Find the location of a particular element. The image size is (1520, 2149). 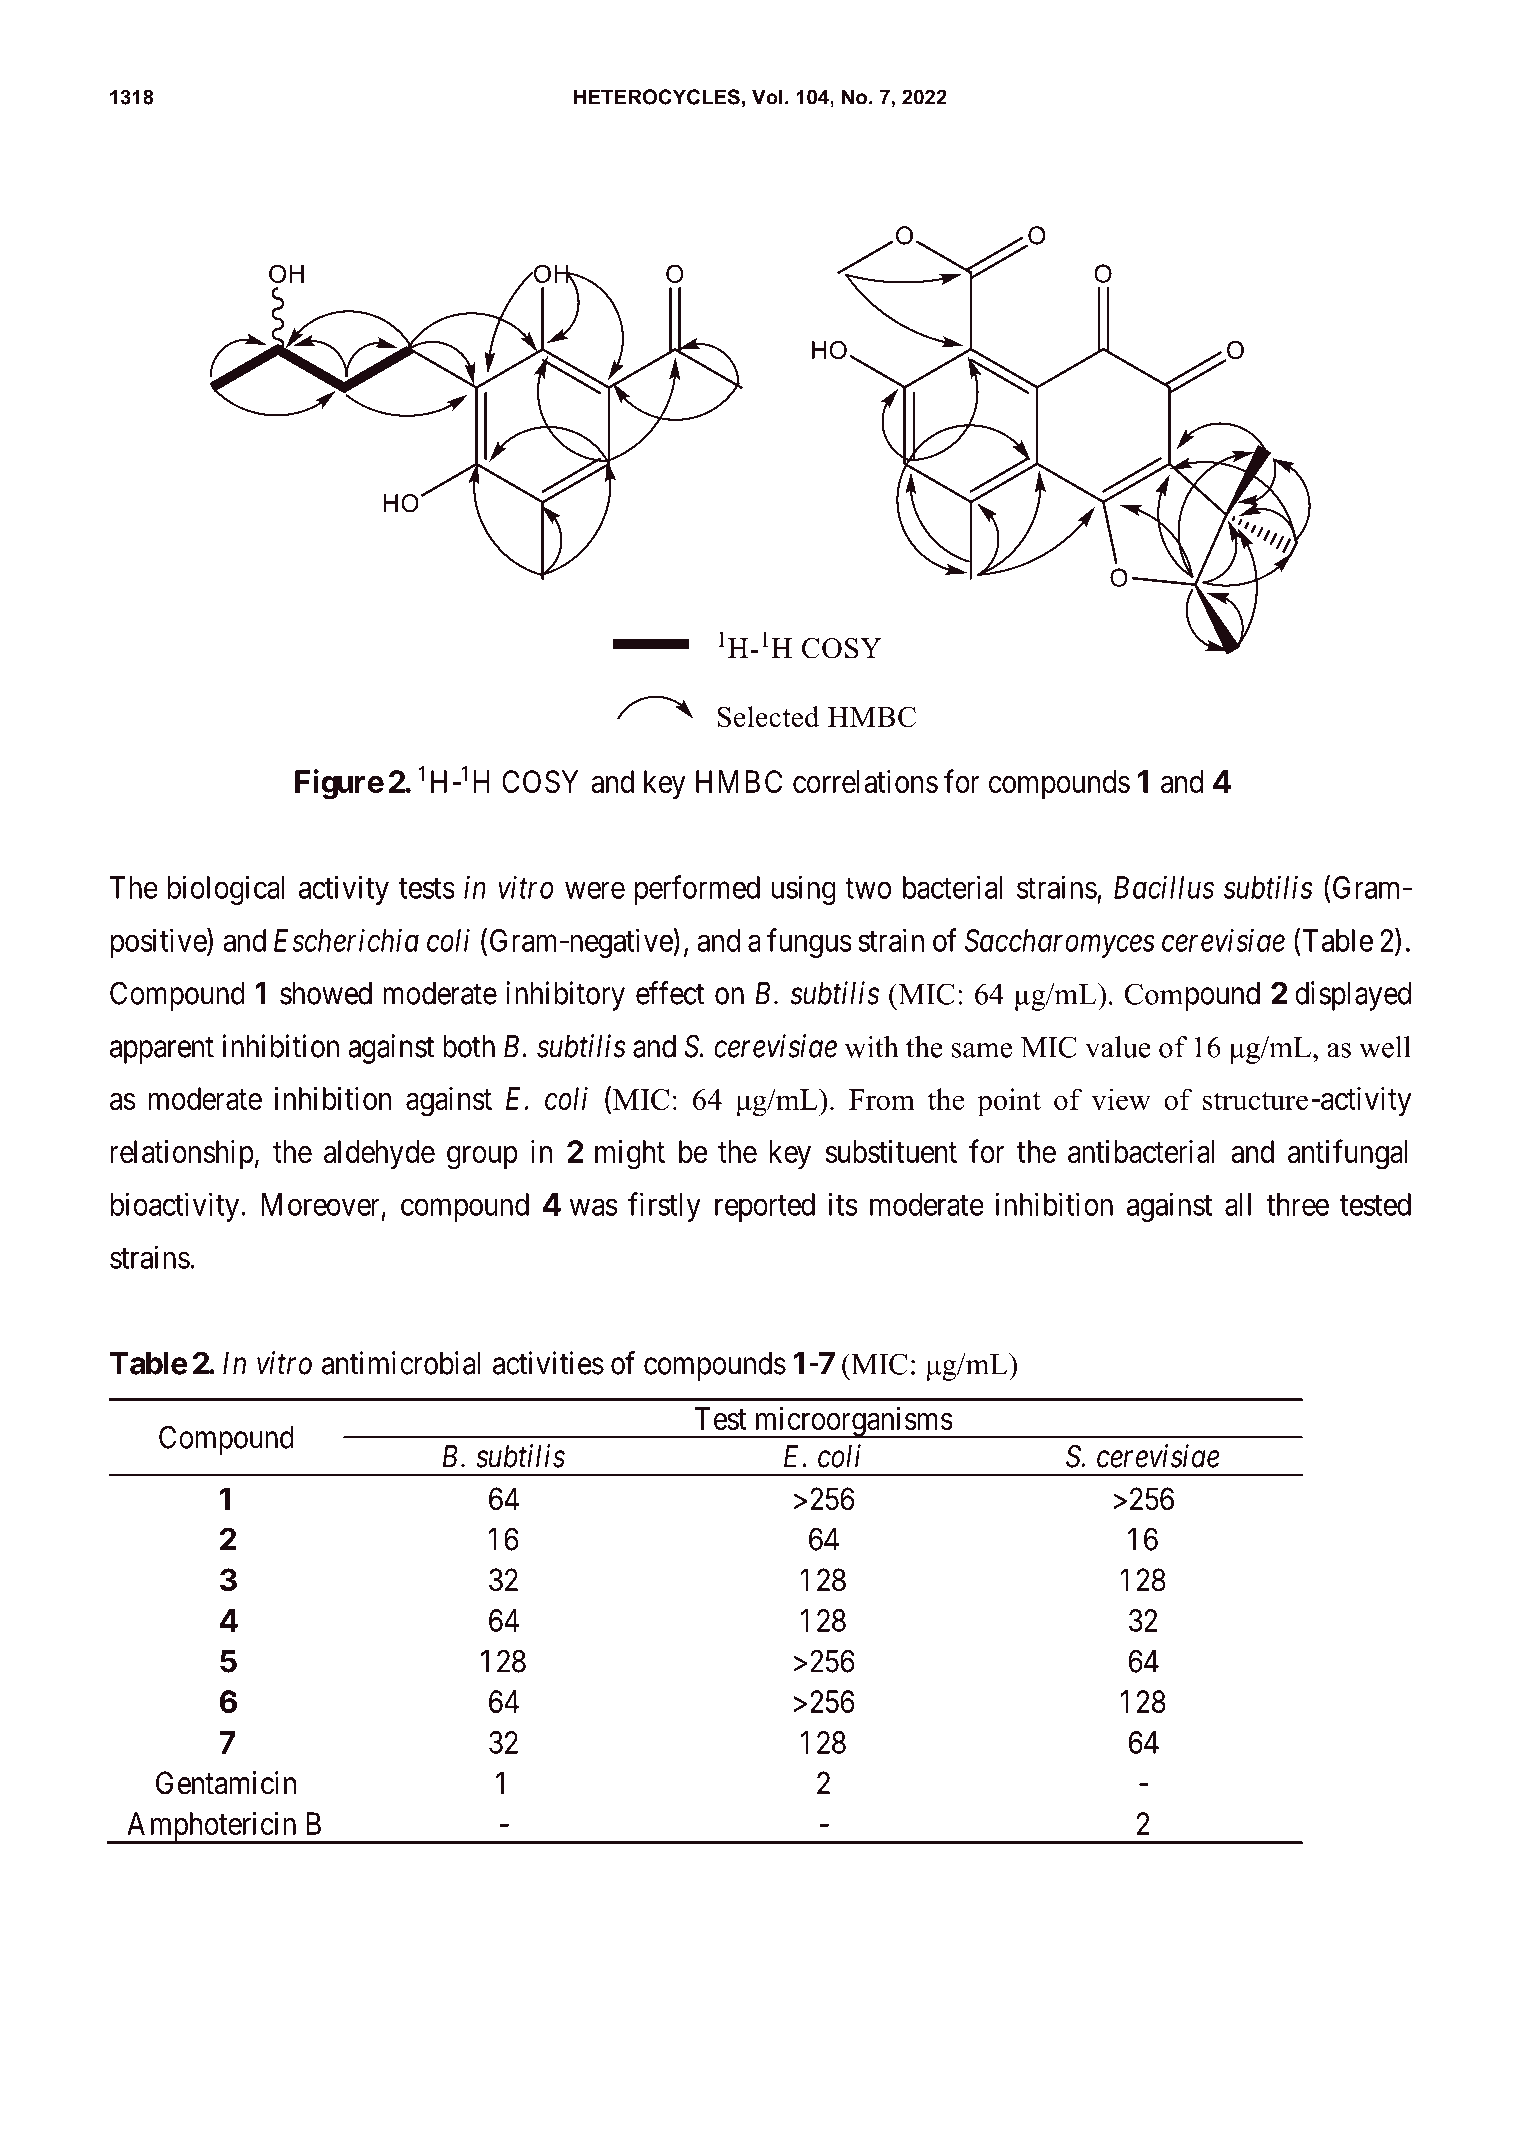

aldehyde is located at coordinates (379, 1154).
